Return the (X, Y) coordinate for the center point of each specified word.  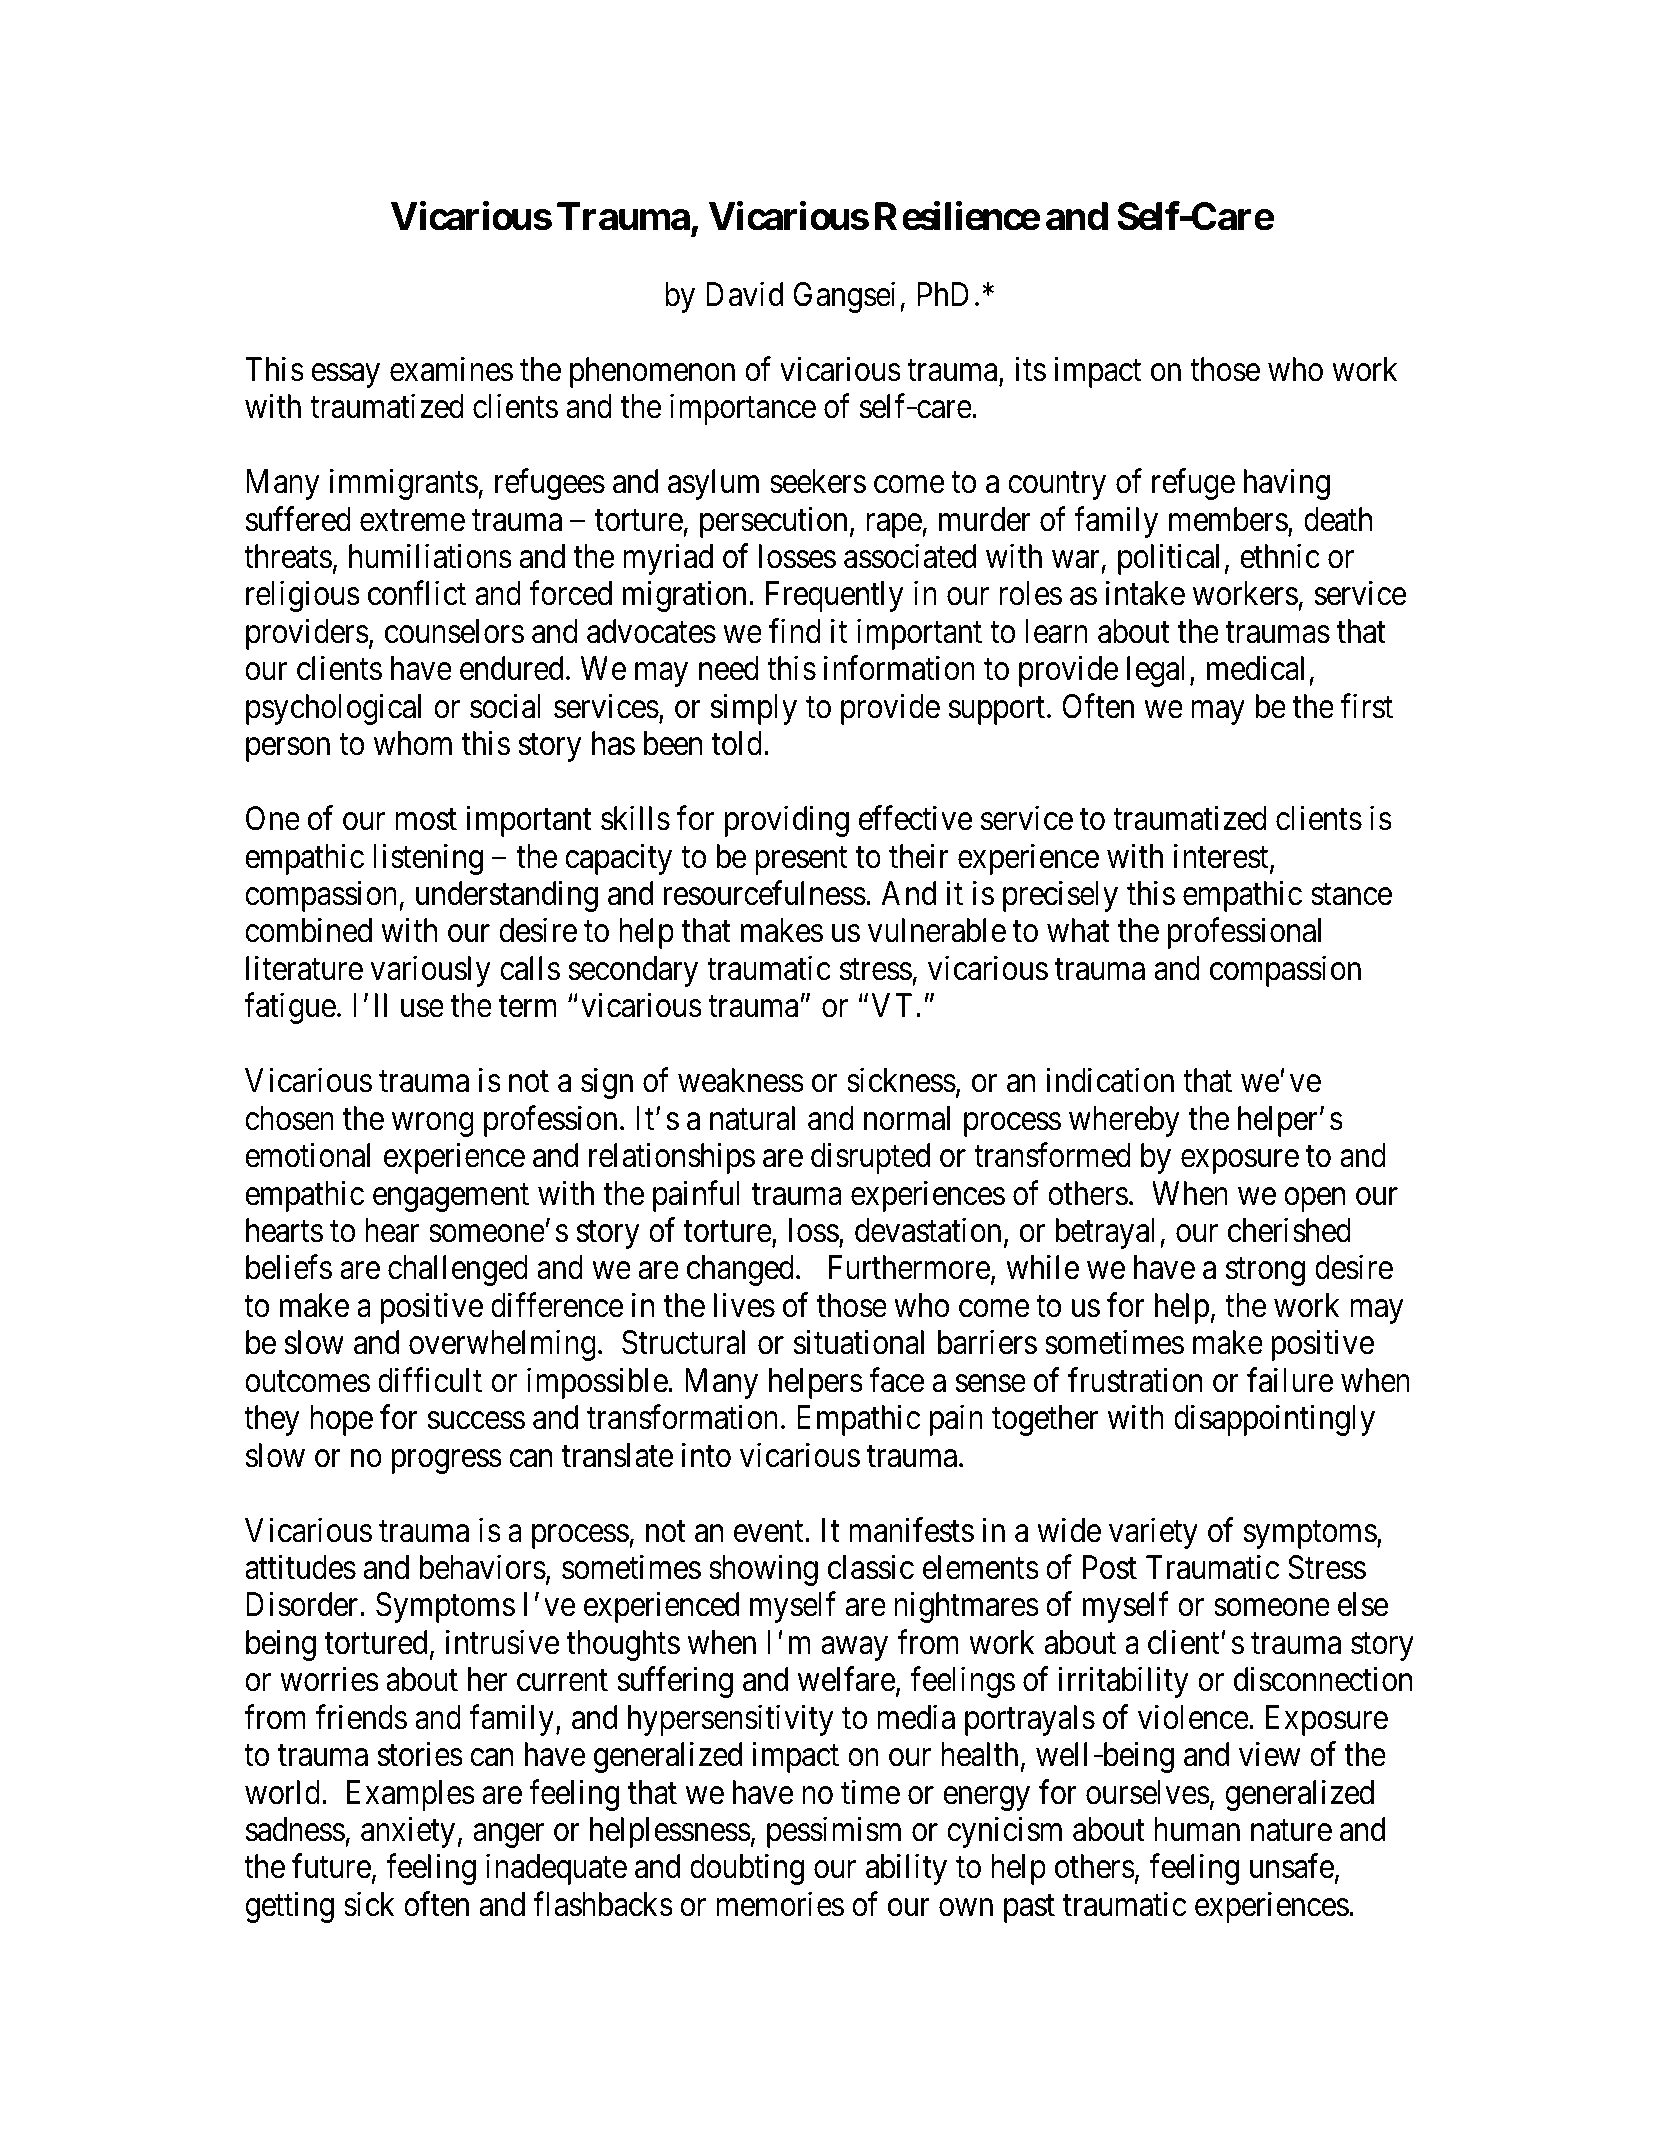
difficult (430, 1380)
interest (1222, 857)
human (1197, 1829)
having (1287, 484)
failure (1290, 1380)
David (744, 294)
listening (428, 859)
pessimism (834, 1832)
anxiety (408, 1832)
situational (859, 1342)
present (801, 861)
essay (345, 376)
